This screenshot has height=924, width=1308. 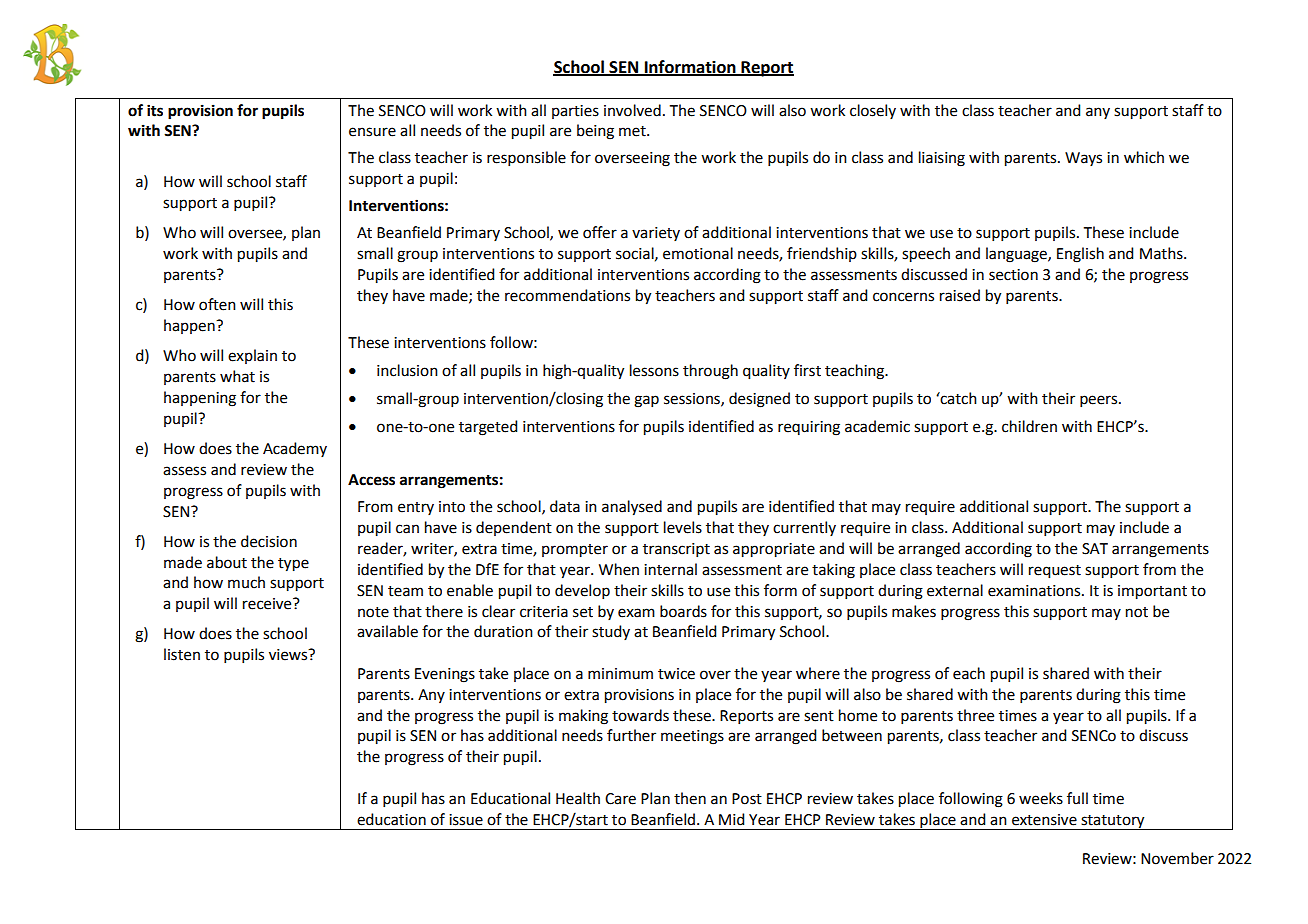 What do you see at coordinates (252, 356) in the screenshot?
I see `explain` at bounding box center [252, 356].
